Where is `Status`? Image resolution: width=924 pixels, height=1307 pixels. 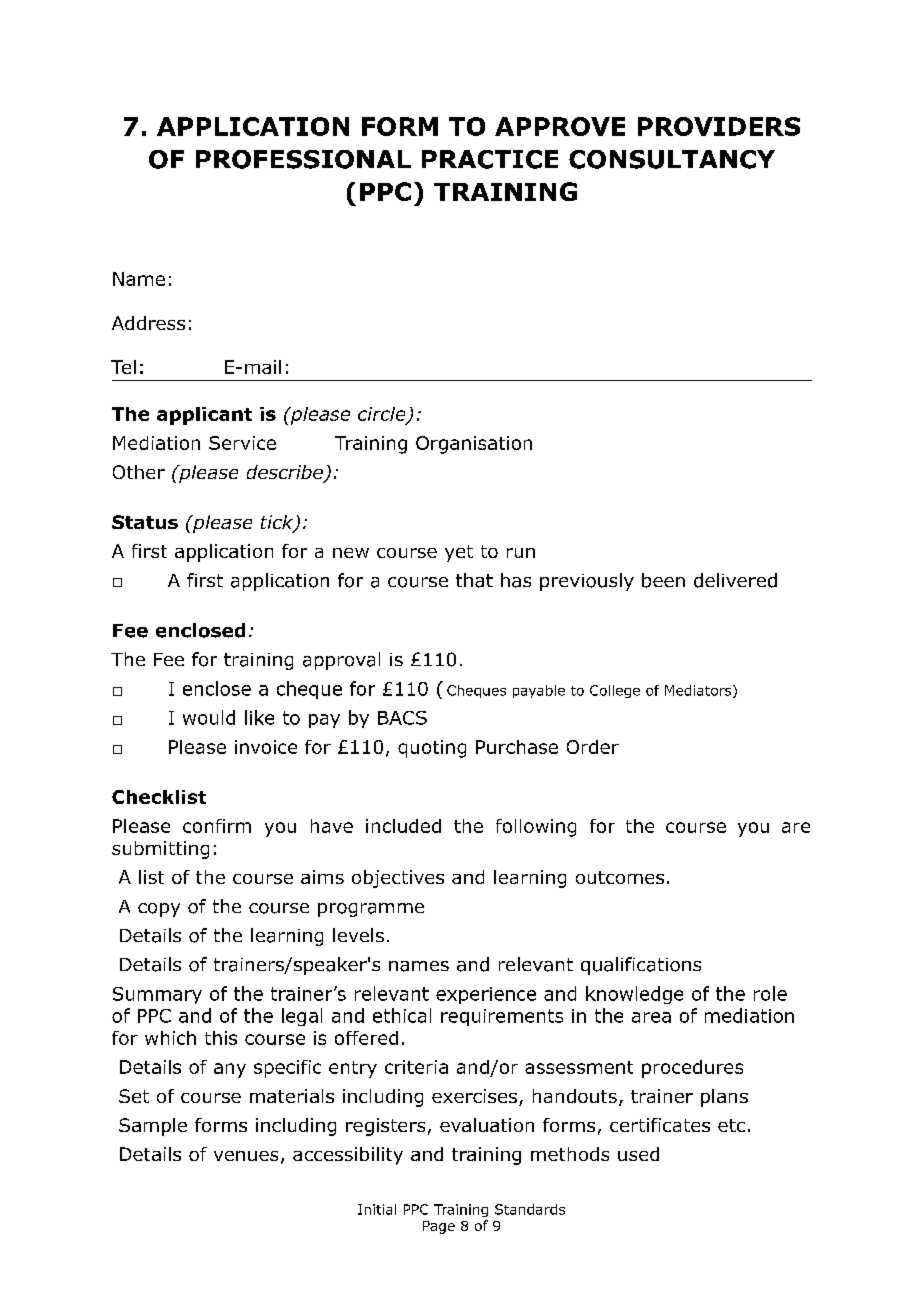
Status is located at coordinates (145, 522).
